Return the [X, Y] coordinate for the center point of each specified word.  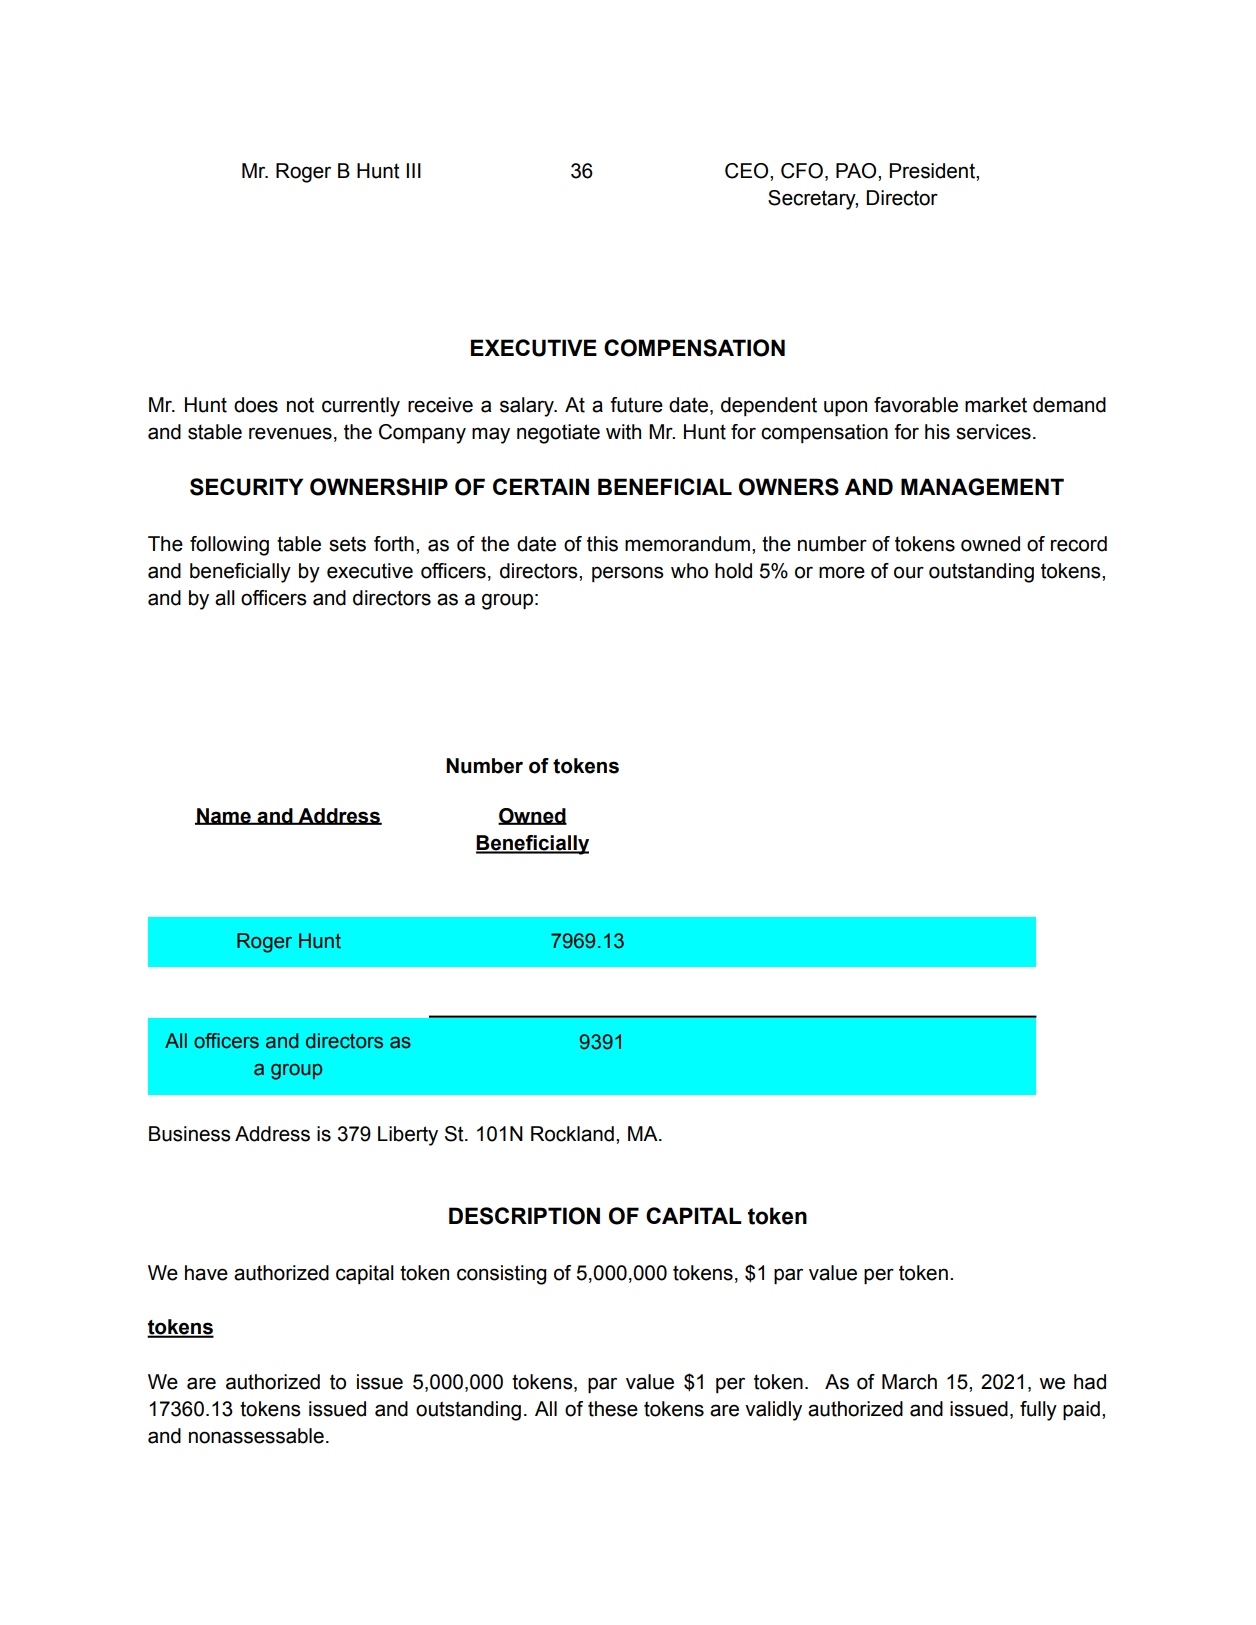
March [909, 1382]
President [933, 171]
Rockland [572, 1134]
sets [347, 544]
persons [628, 574]
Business [190, 1134]
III [413, 170]
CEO [748, 171]
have [206, 1273]
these [613, 1409]
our [909, 572]
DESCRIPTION [524, 1216]
